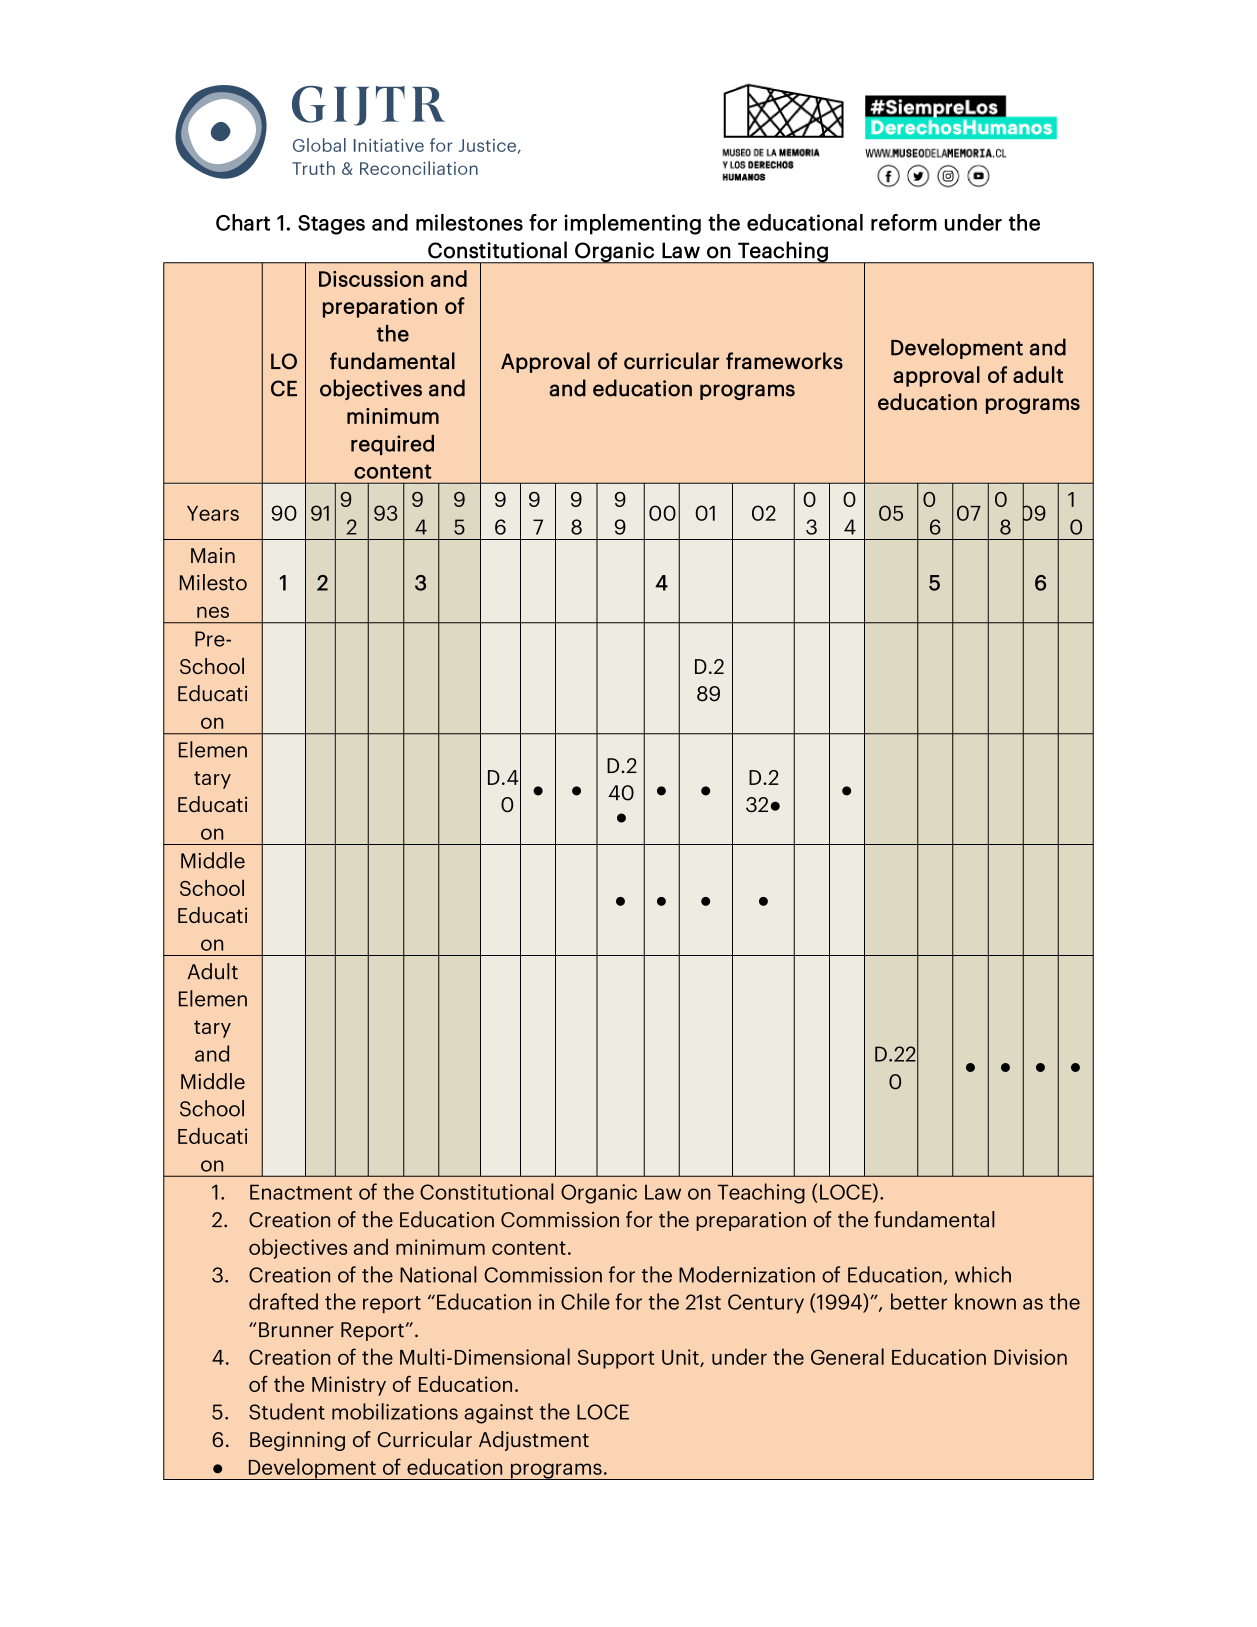 The height and width of the screenshot is (1627, 1257). Describe the element at coordinates (287, 1411) in the screenshot. I see `Student` at that location.
